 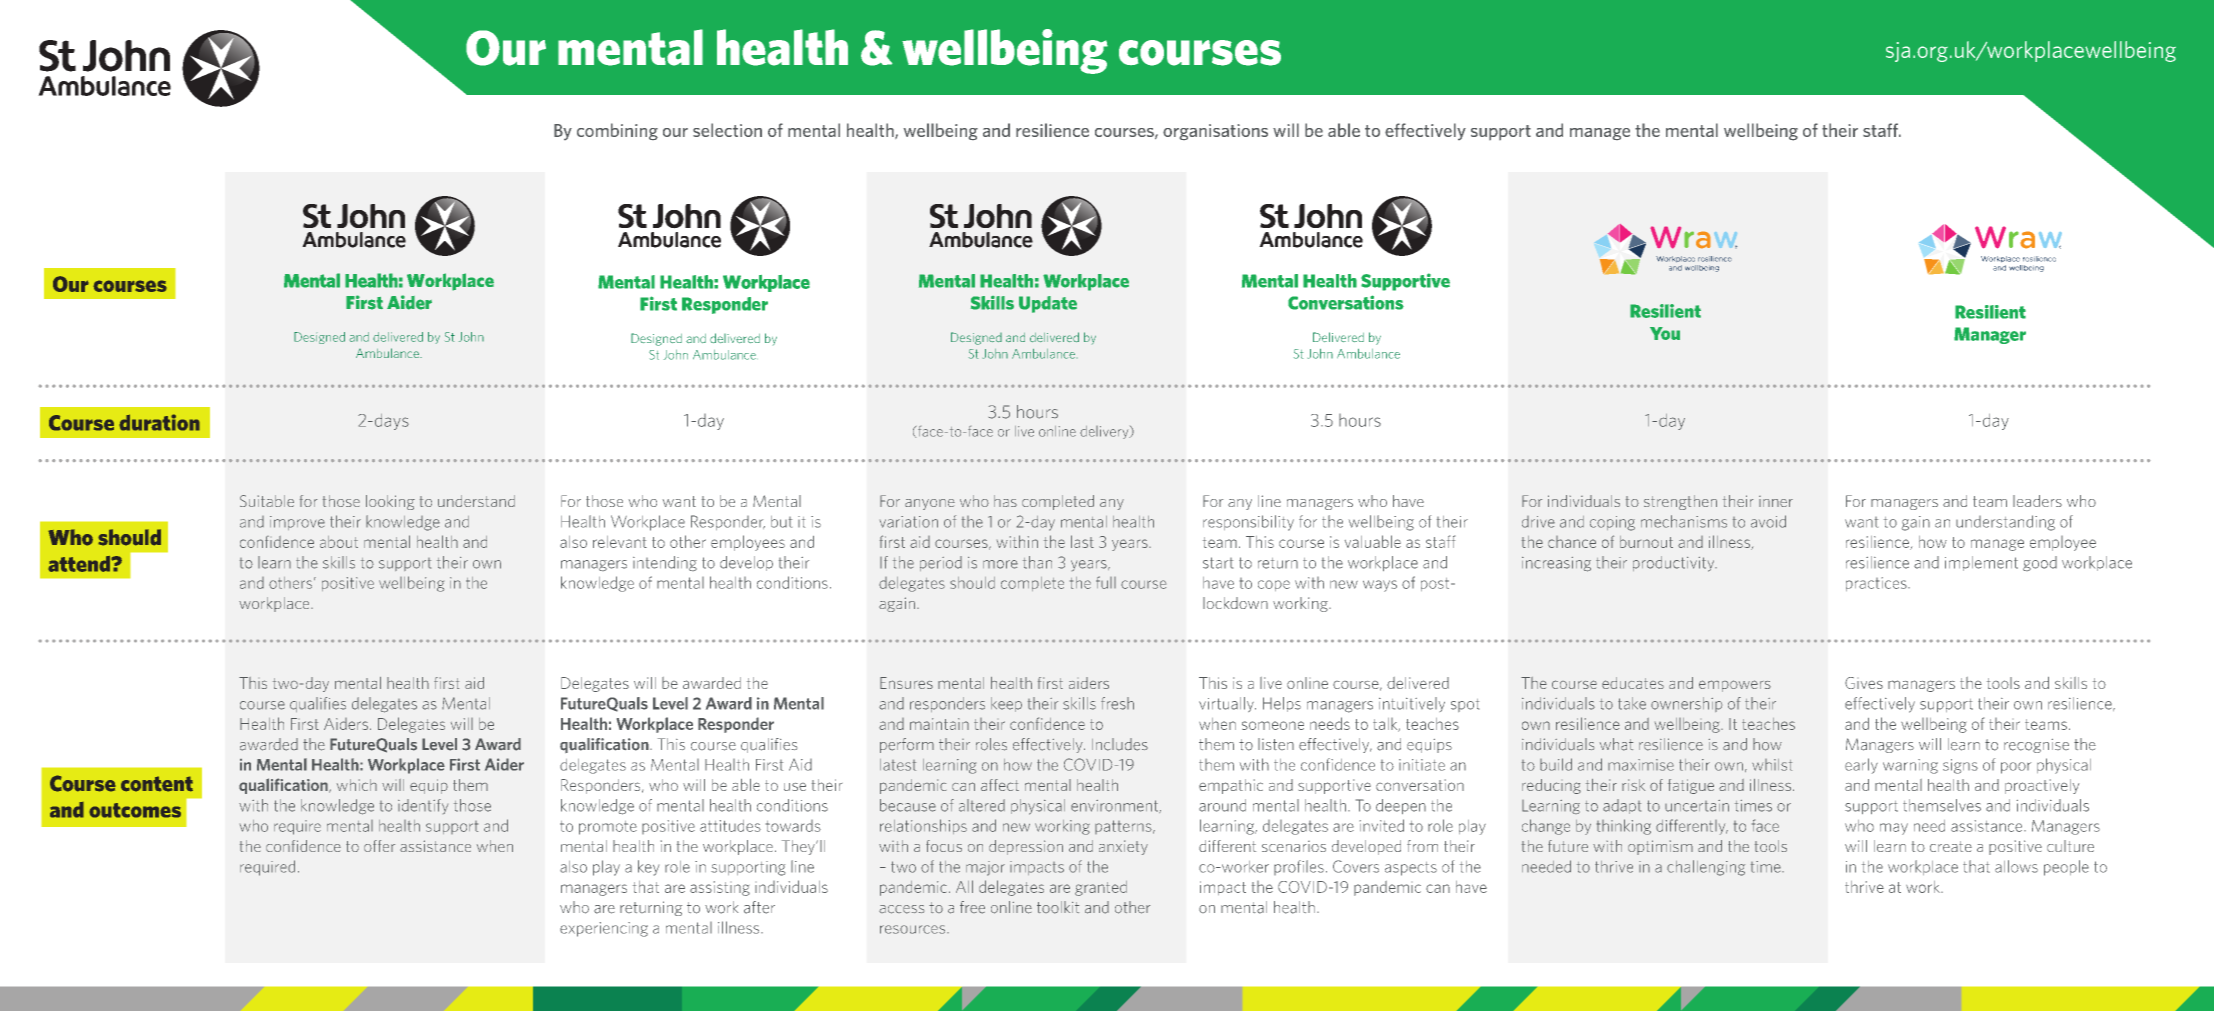 I want to click on You, so click(x=1665, y=333).
